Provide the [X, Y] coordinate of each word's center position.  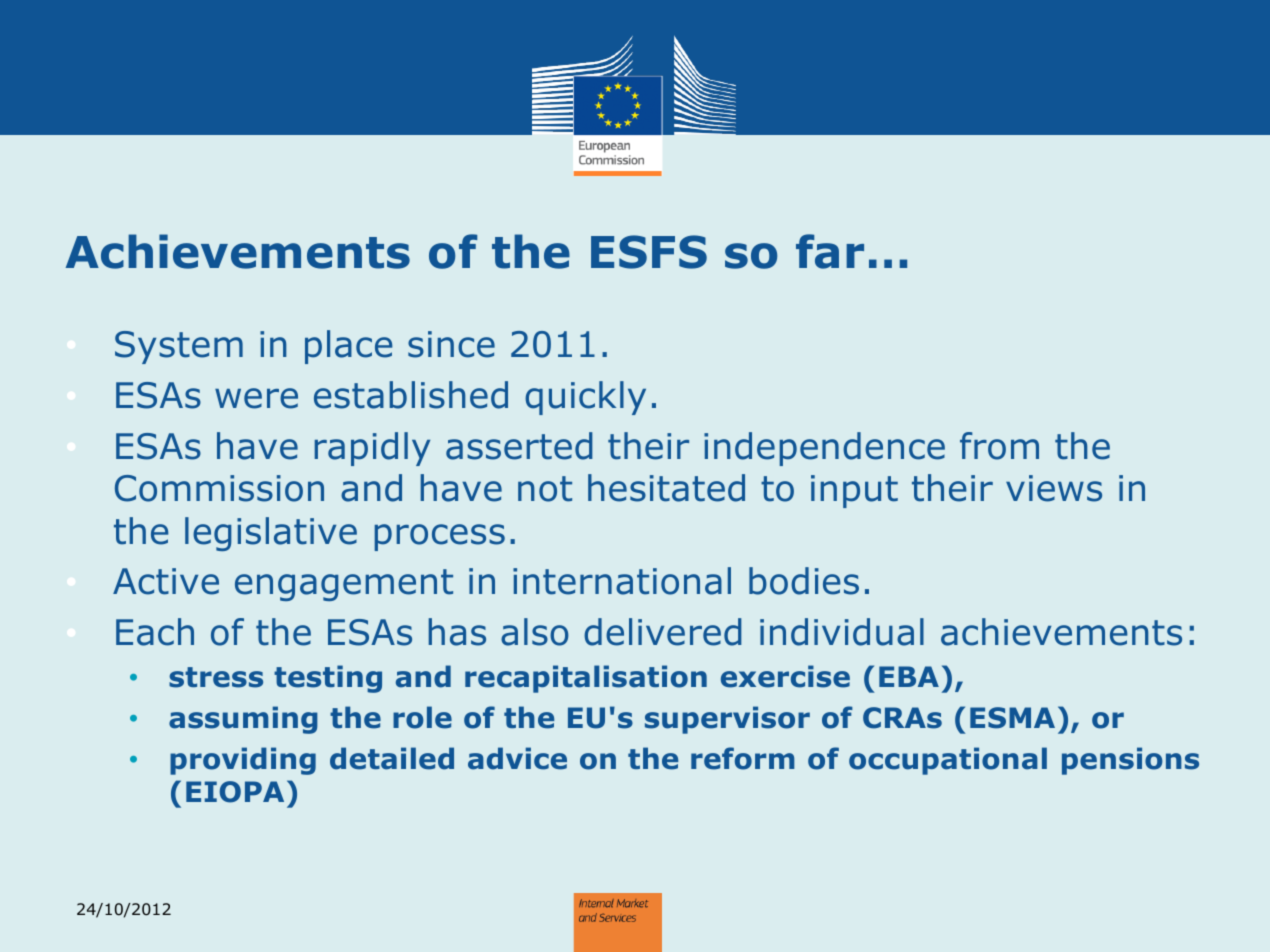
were [256, 398]
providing [243, 761]
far [830, 251]
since [451, 344]
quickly [585, 398]
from [999, 446]
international [622, 581]
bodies [804, 581]
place [349, 347]
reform [742, 758]
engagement [344, 585]
